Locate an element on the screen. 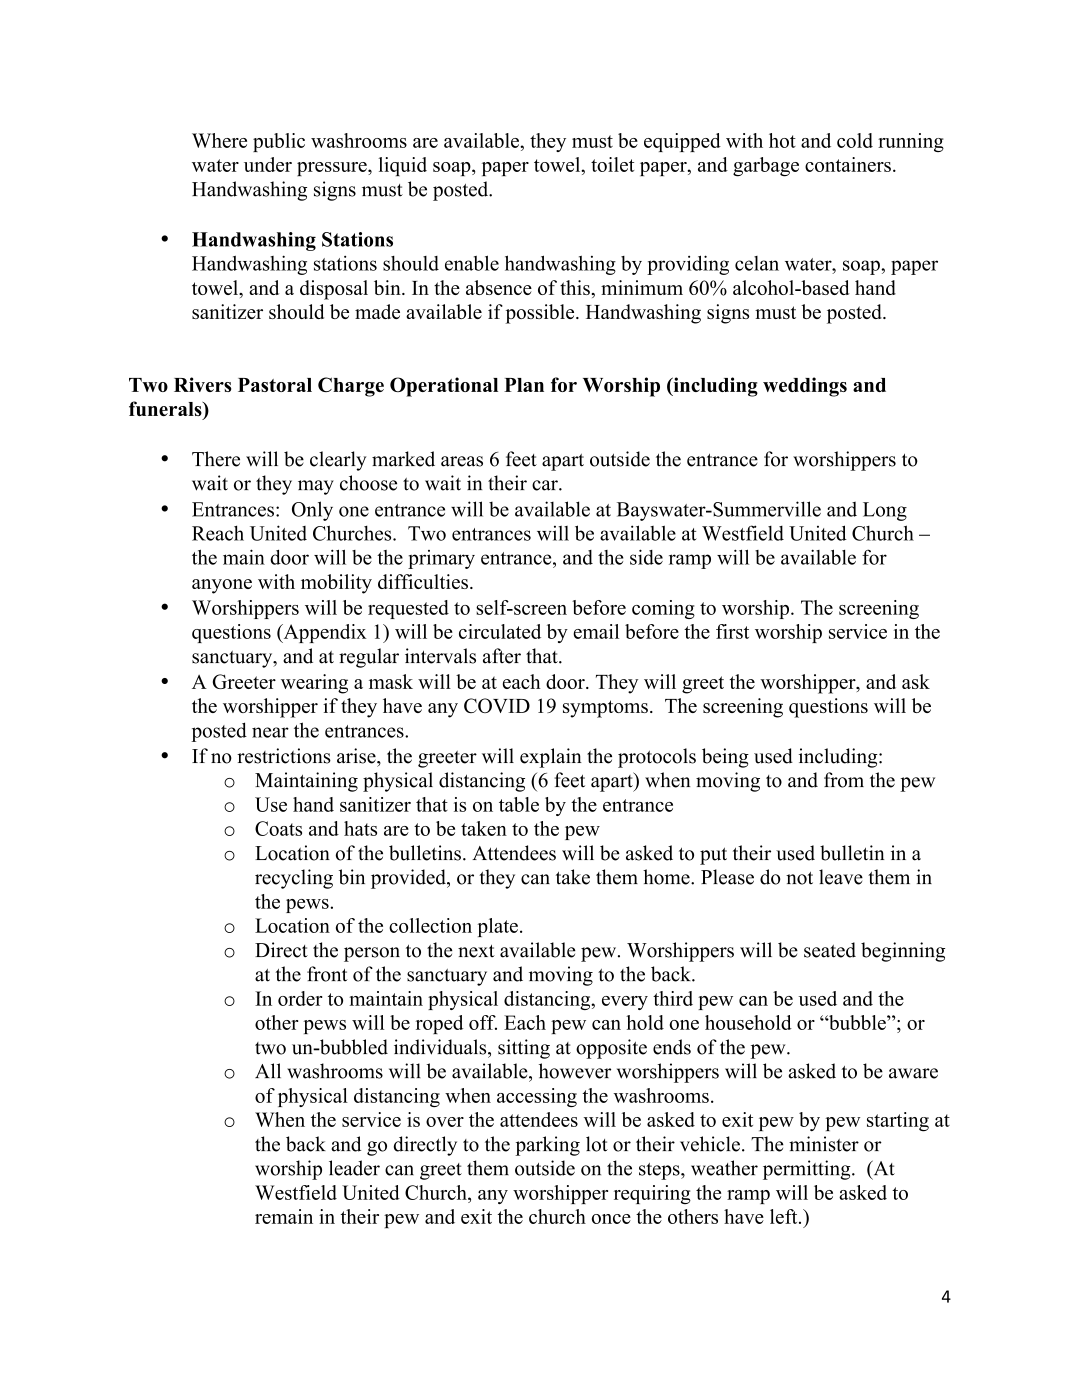 The image size is (1076, 1392). containers is located at coordinates (848, 164).
